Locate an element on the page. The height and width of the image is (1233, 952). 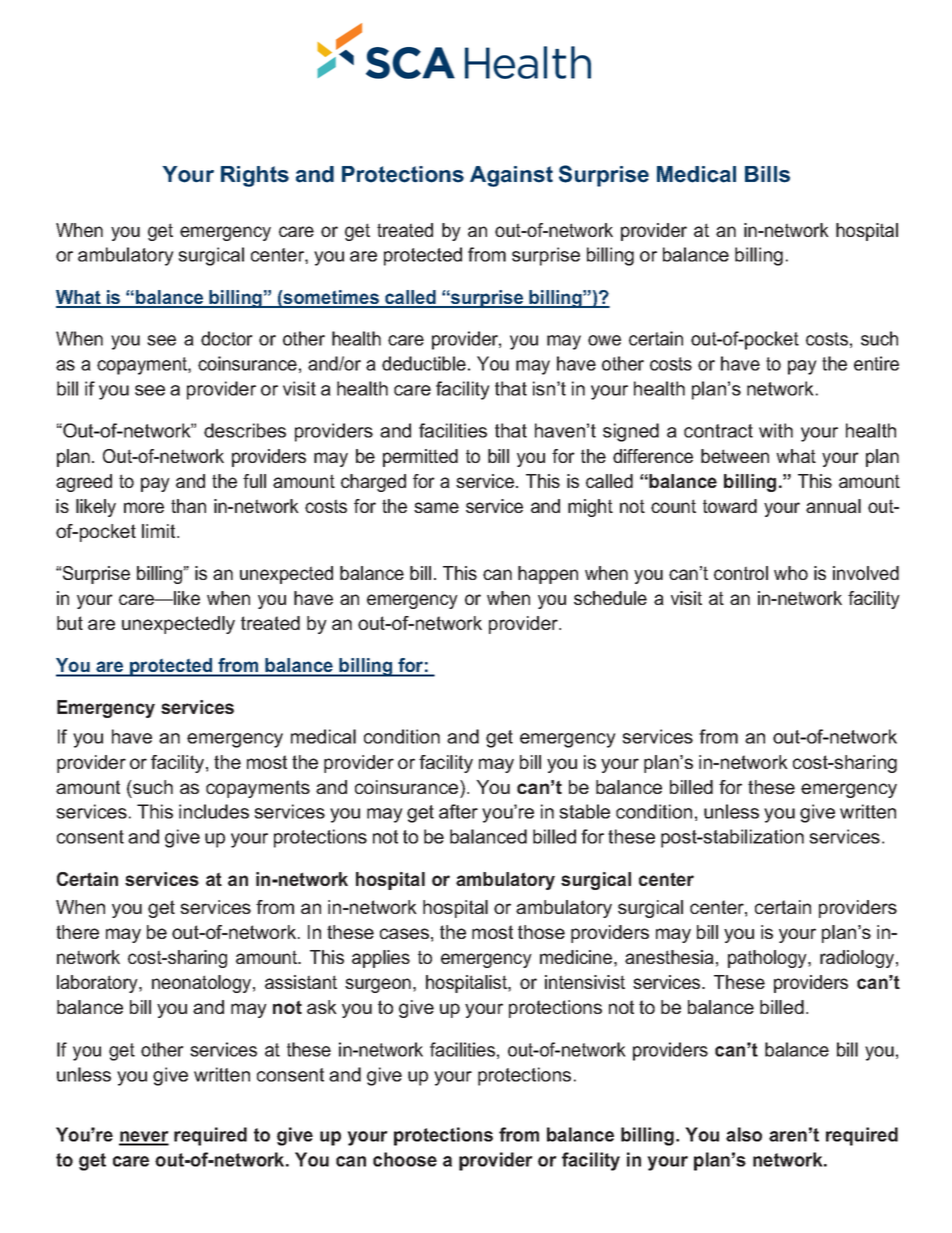
happen is located at coordinates (548, 575).
